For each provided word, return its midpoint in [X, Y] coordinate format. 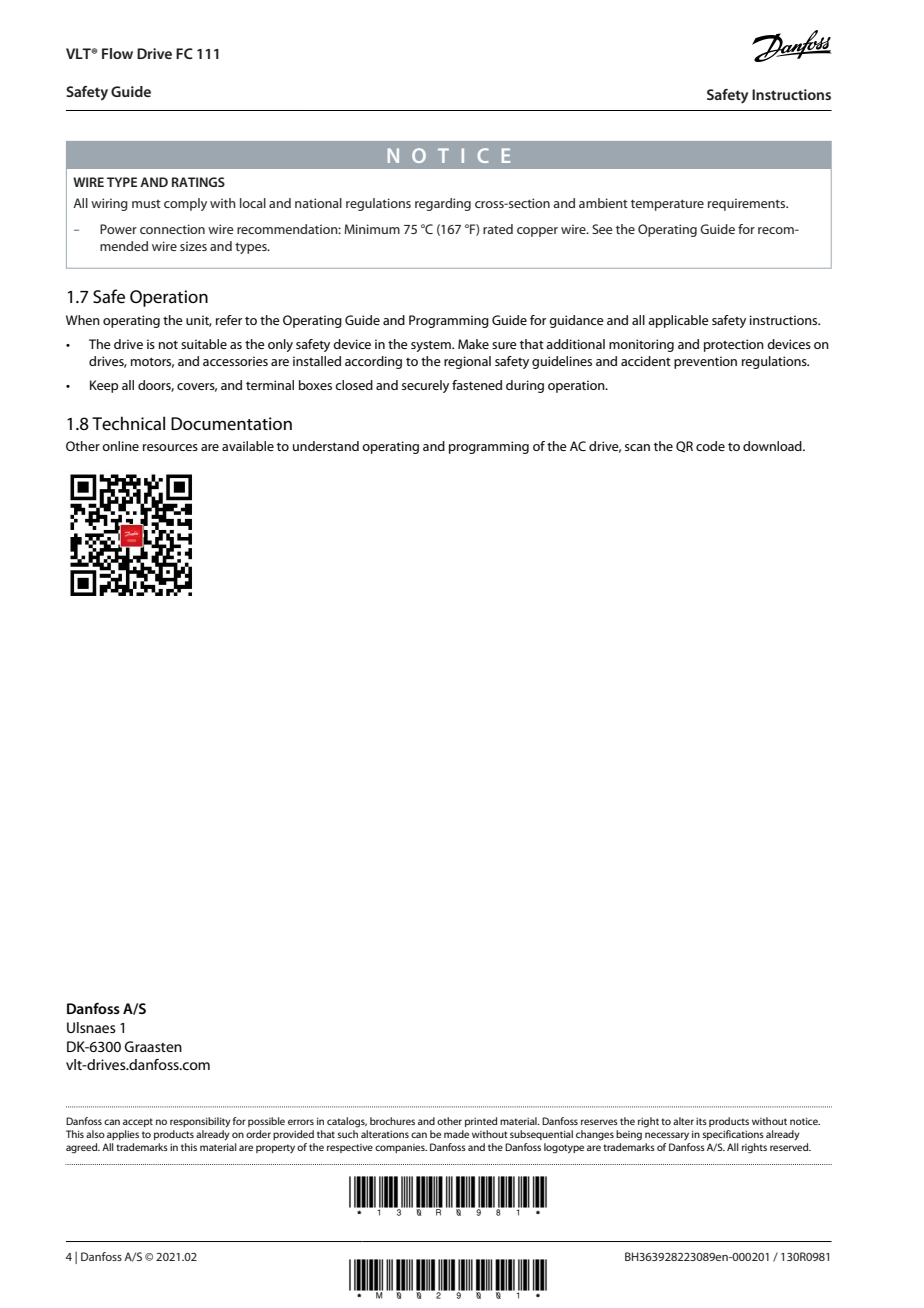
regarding [443, 204]
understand [326, 446]
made [456, 1134]
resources [170, 447]
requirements [748, 204]
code [710, 446]
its [701, 1121]
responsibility [200, 1122]
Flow [117, 53]
